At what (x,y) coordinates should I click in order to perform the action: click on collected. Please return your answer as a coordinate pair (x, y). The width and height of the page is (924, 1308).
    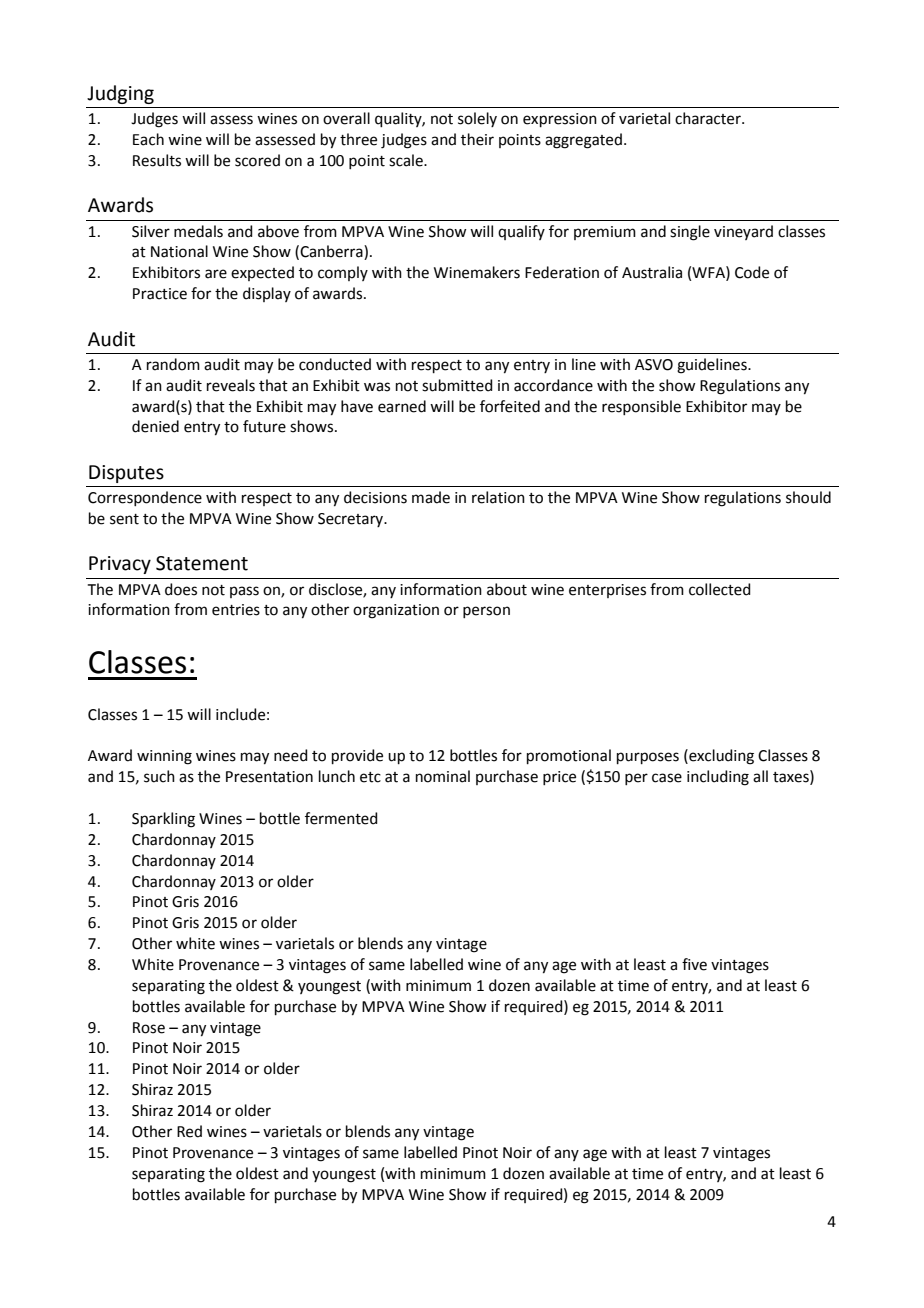
    Looking at the image, I should click on (720, 589).
